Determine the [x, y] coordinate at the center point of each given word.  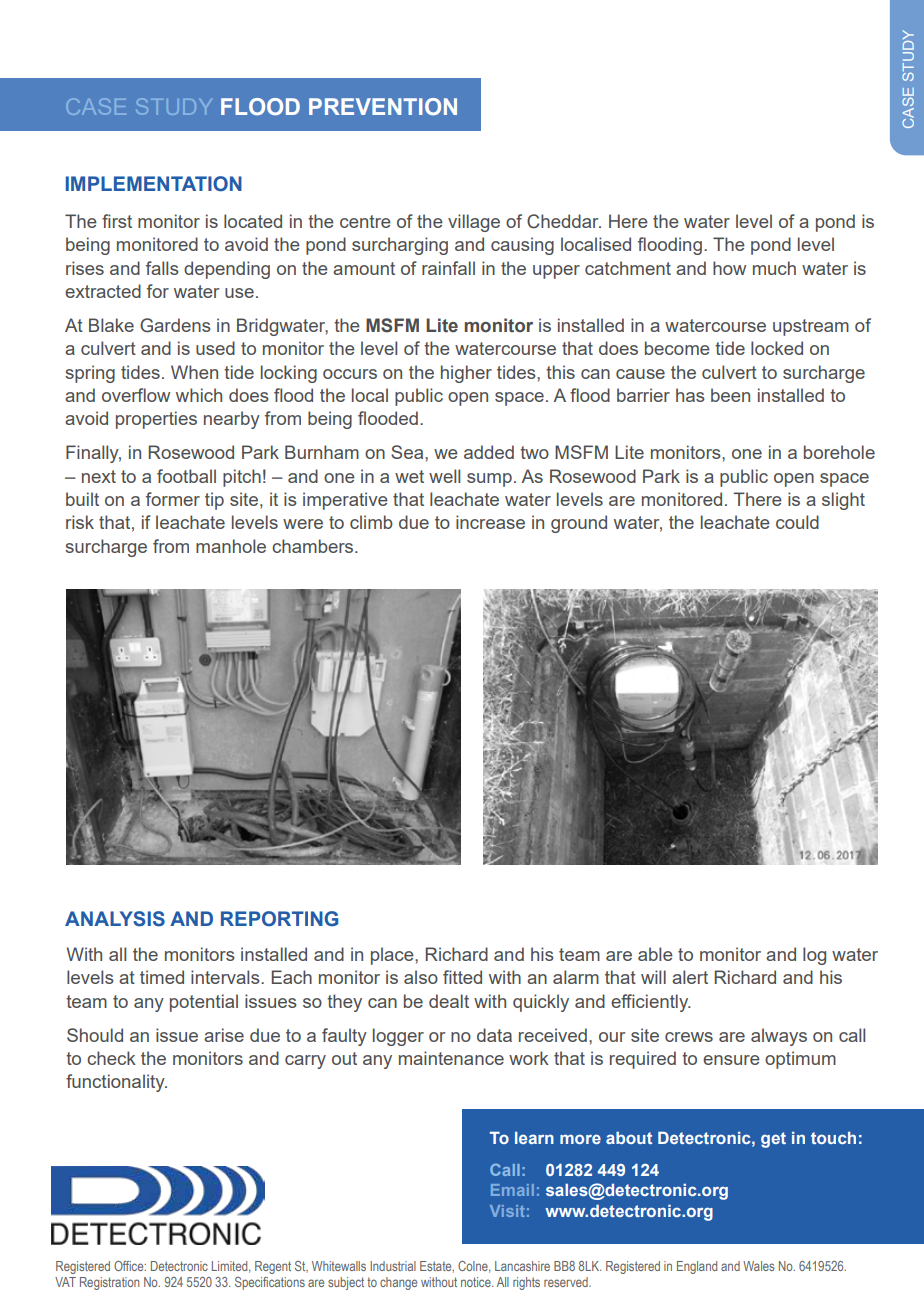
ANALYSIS [115, 919]
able [655, 954]
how [729, 268]
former [173, 499]
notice [477, 1282]
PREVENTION [383, 106]
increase [490, 522]
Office [130, 1266]
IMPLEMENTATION [154, 184]
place [393, 956]
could [797, 522]
